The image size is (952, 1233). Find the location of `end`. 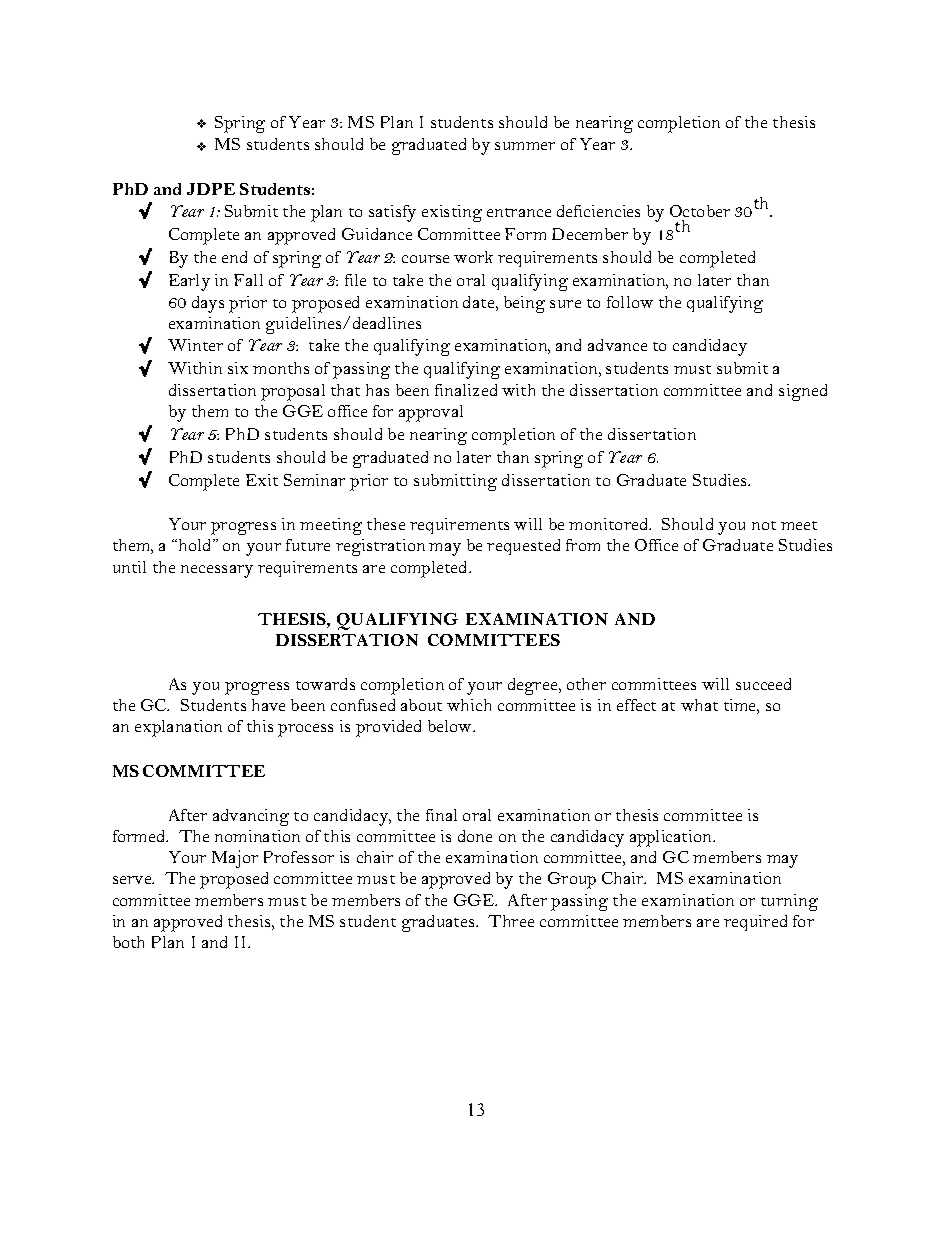

end is located at coordinates (234, 257).
